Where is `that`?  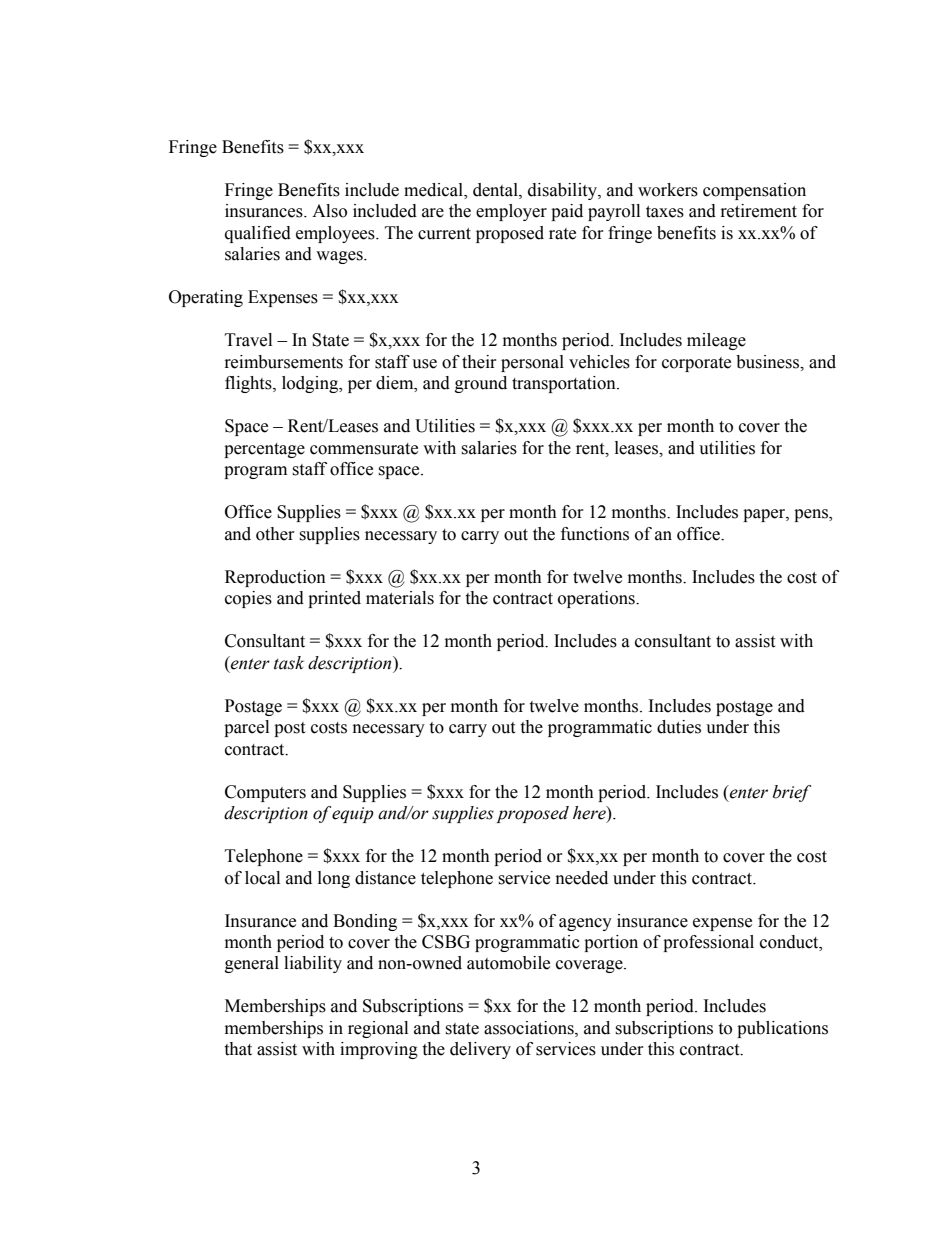 that is located at coordinates (238, 1049).
